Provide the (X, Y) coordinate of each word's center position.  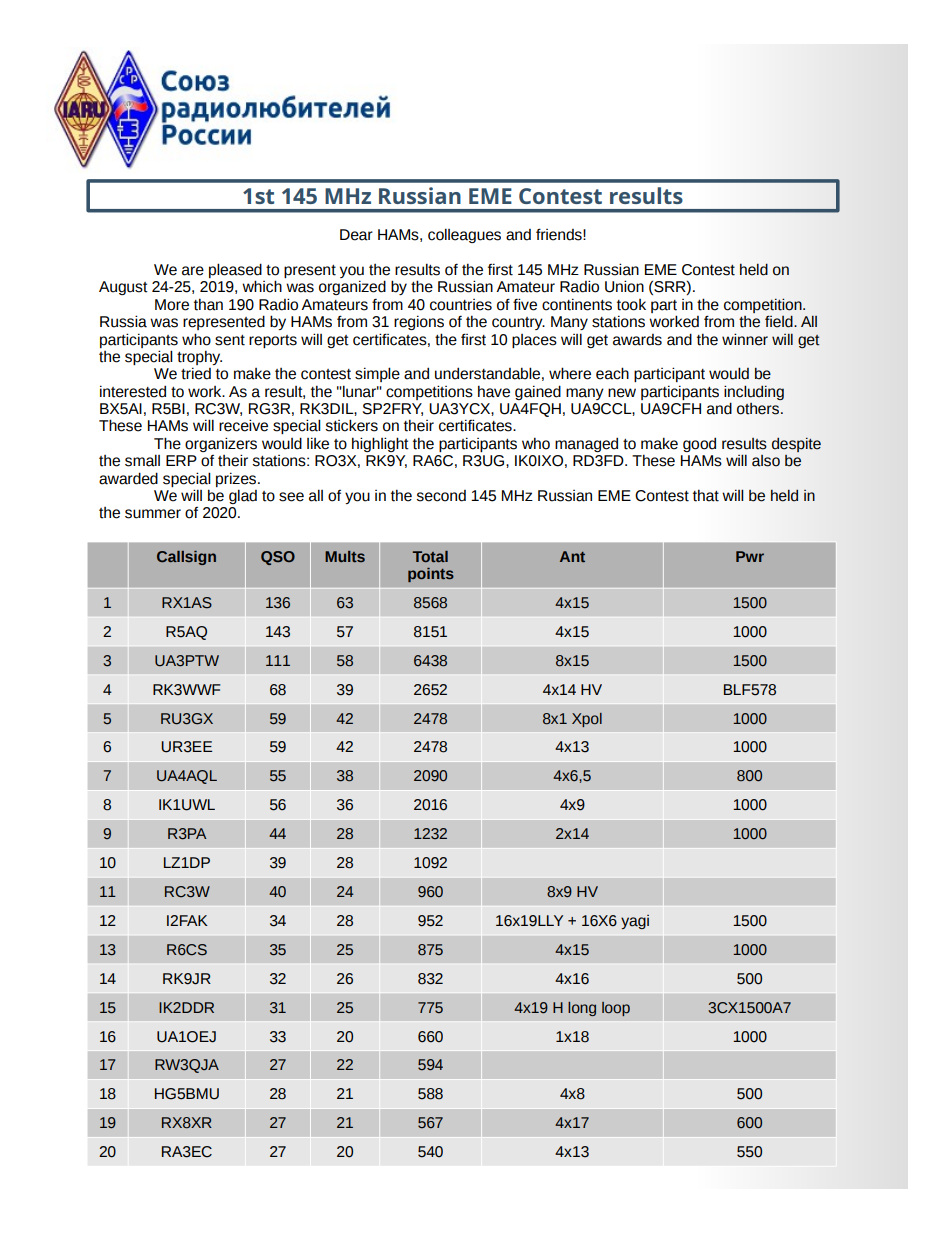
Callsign (186, 558)
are (193, 271)
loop (616, 1009)
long (582, 1009)
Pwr (750, 556)
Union (624, 286)
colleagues (464, 235)
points (431, 575)
